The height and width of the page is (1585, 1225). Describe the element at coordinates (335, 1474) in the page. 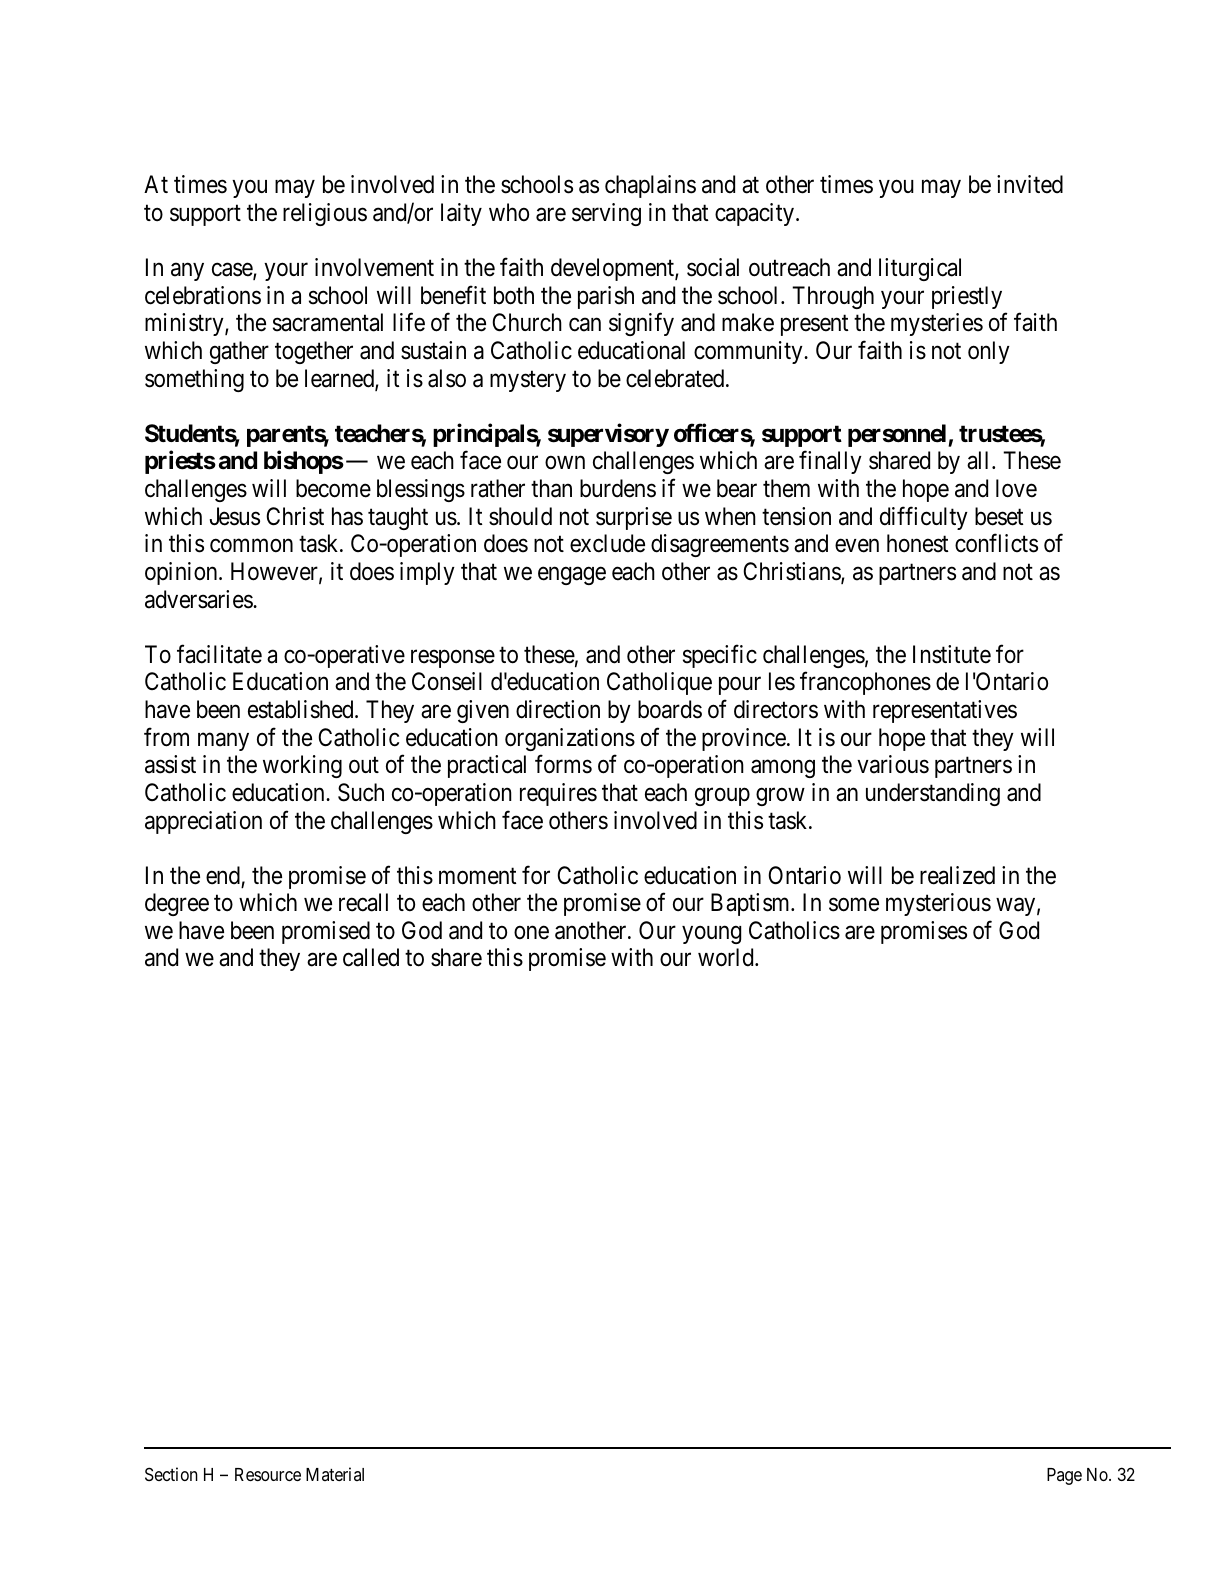

I see `Material` at that location.
